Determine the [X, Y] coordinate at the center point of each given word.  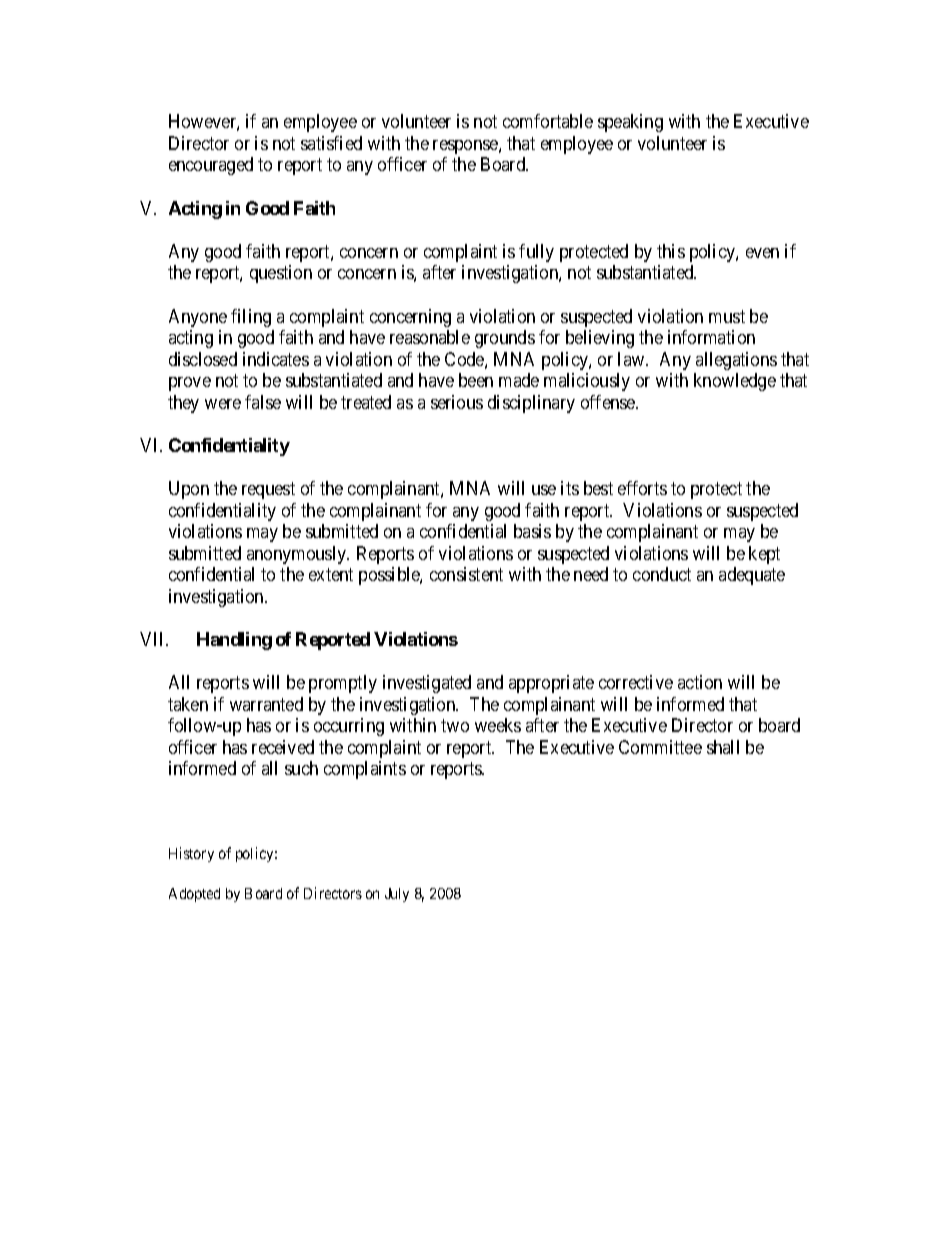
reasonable [430, 337]
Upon [189, 490]
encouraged [211, 166]
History [191, 854]
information [711, 337]
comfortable [548, 121]
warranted [266, 704]
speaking [630, 123]
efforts [642, 488]
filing [251, 318]
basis [532, 531]
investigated [427, 684]
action [700, 682]
